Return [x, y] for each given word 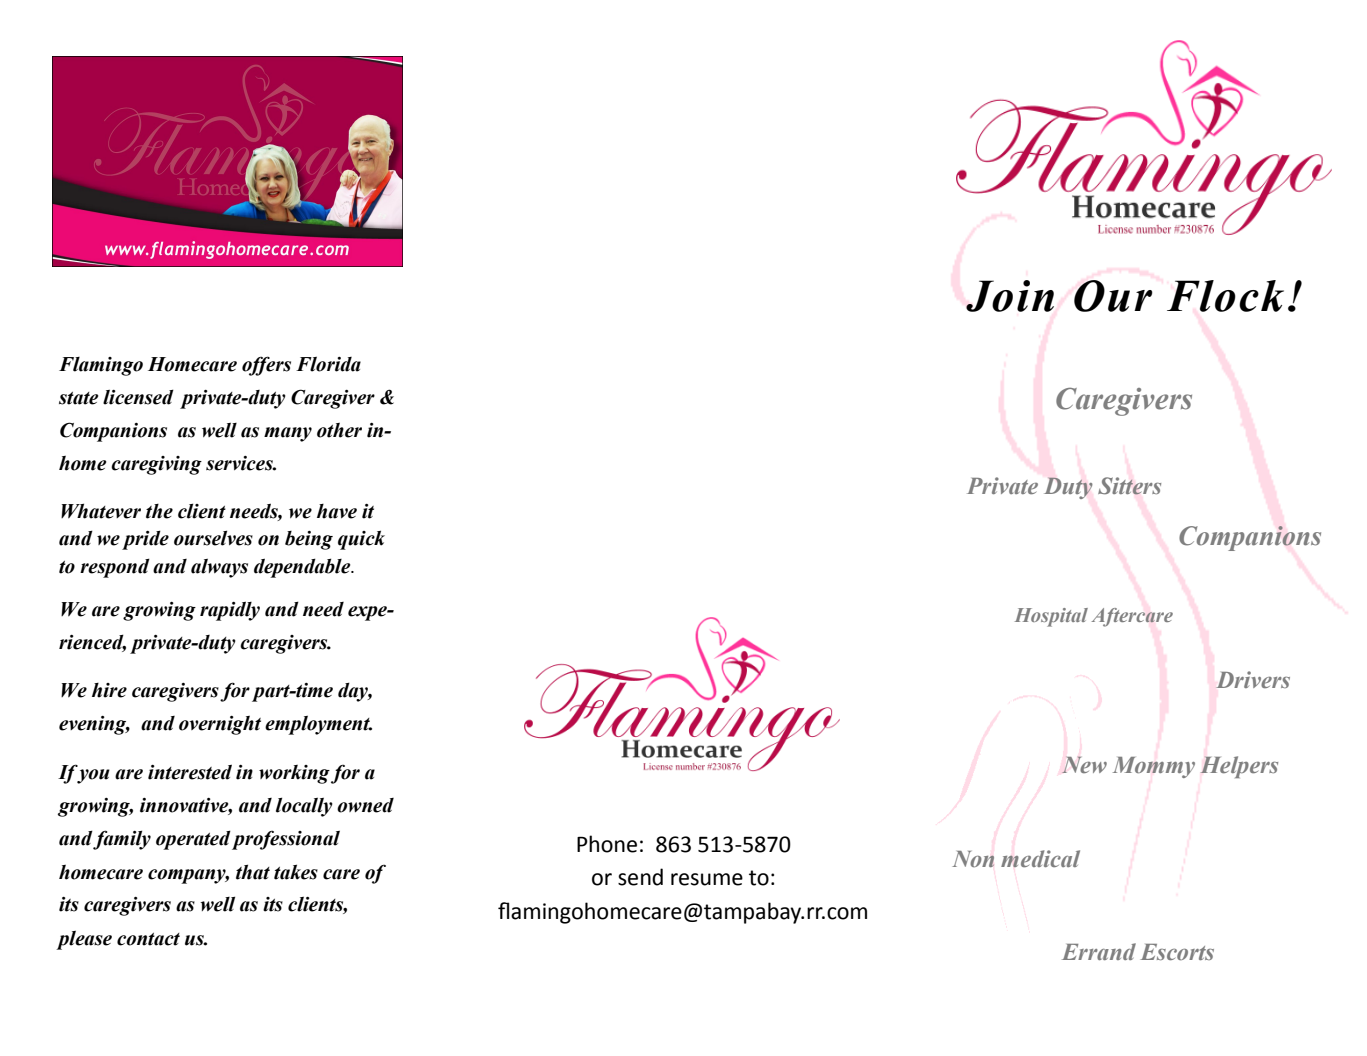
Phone [607, 844]
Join [1010, 296]
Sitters [1129, 486]
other [339, 430]
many [288, 434]
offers [266, 366]
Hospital [1051, 617]
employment [318, 725]
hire [109, 690]
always [219, 568]
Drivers [1253, 679]
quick [361, 540]
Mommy [1154, 767]
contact [148, 939]
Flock [1225, 296]
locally [304, 807]
